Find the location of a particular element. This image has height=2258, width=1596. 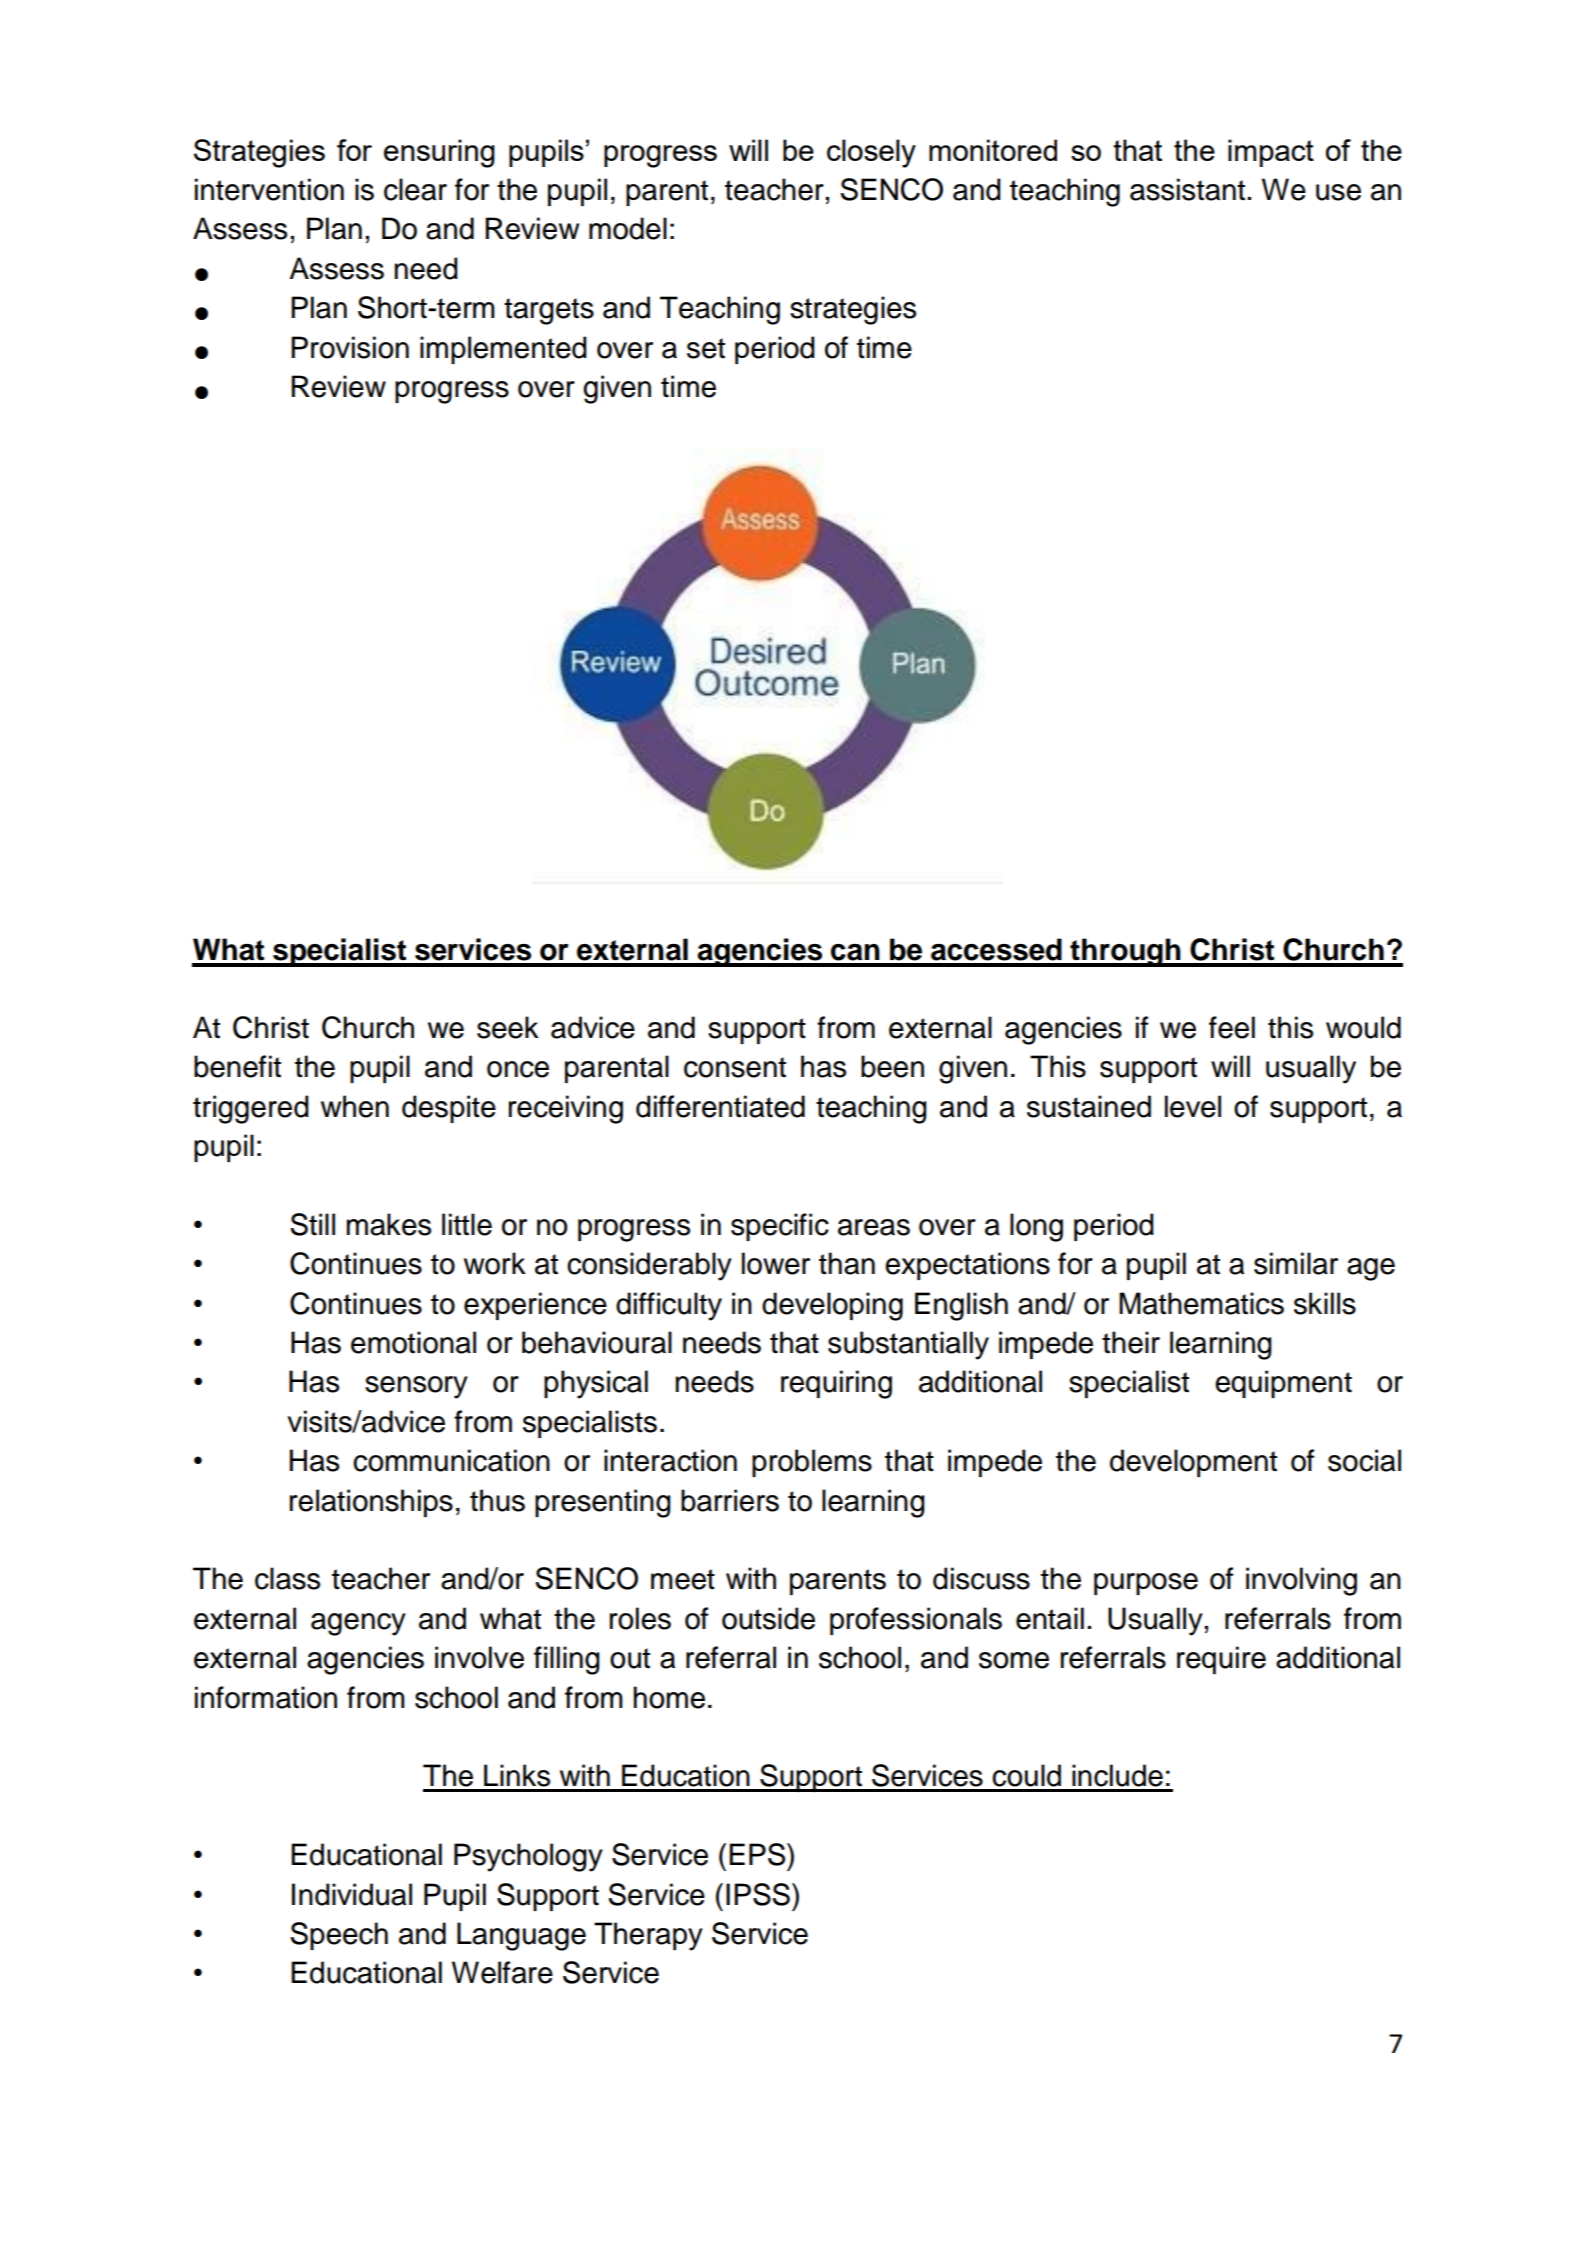

assistant is located at coordinates (1189, 189).
